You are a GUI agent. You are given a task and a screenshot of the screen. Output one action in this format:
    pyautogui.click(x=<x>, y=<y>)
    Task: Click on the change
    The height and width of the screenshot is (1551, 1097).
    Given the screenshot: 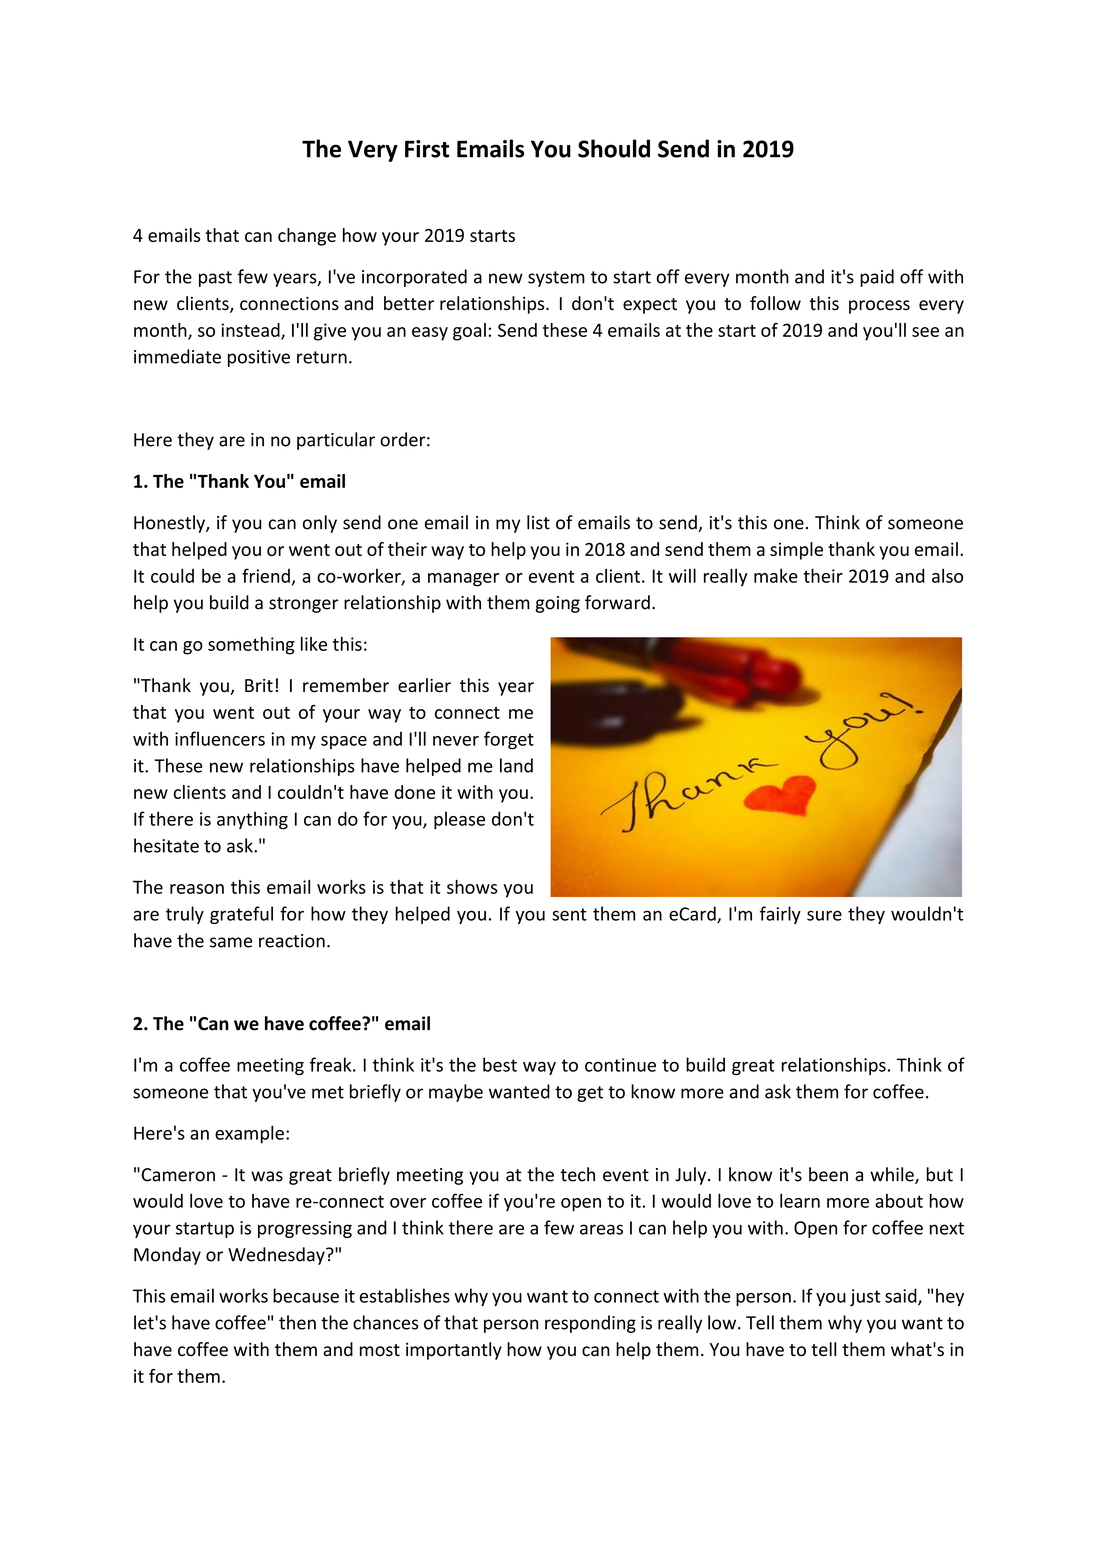 What is the action you would take?
    pyautogui.click(x=307, y=237)
